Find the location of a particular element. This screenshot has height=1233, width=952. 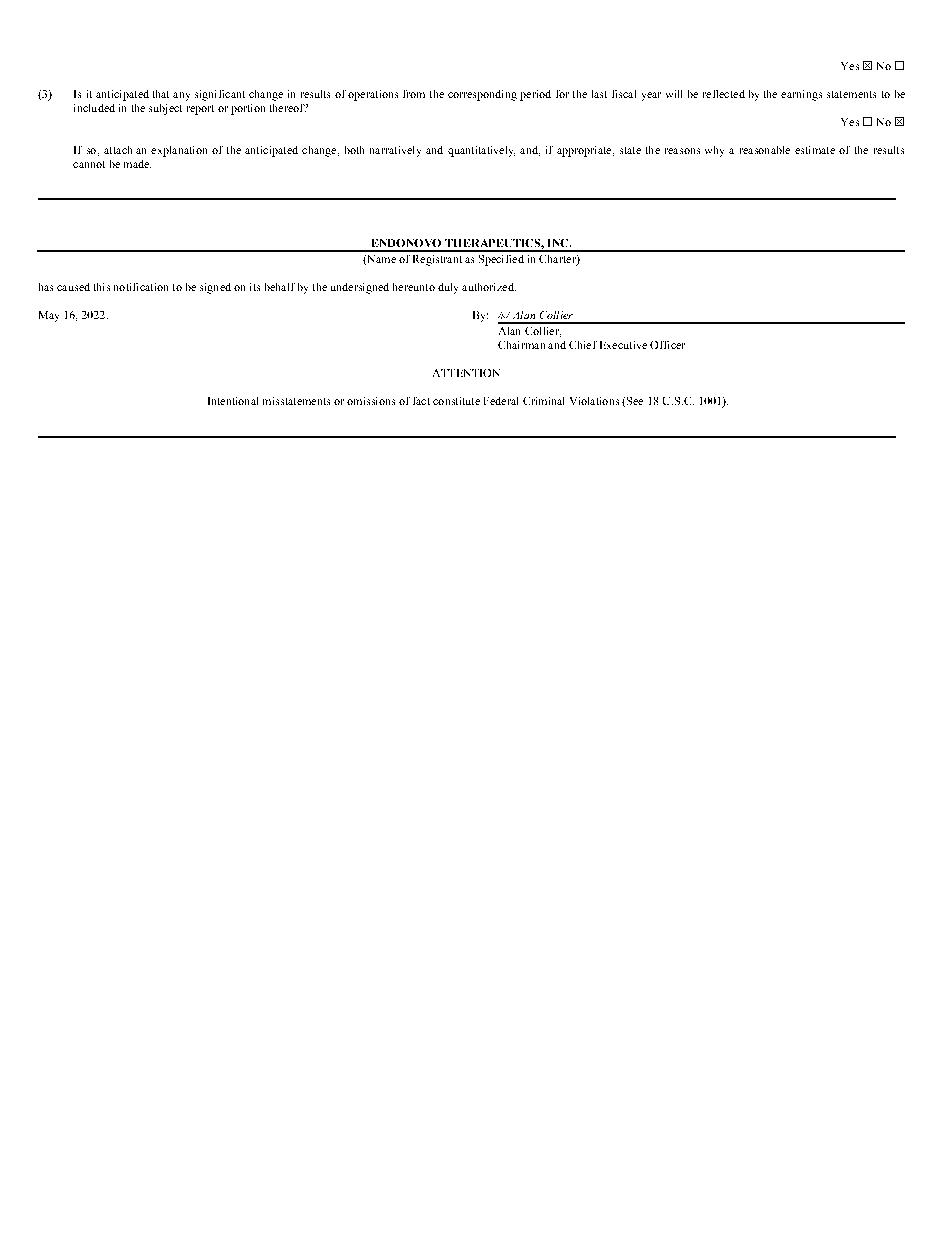

subject is located at coordinates (165, 109).
